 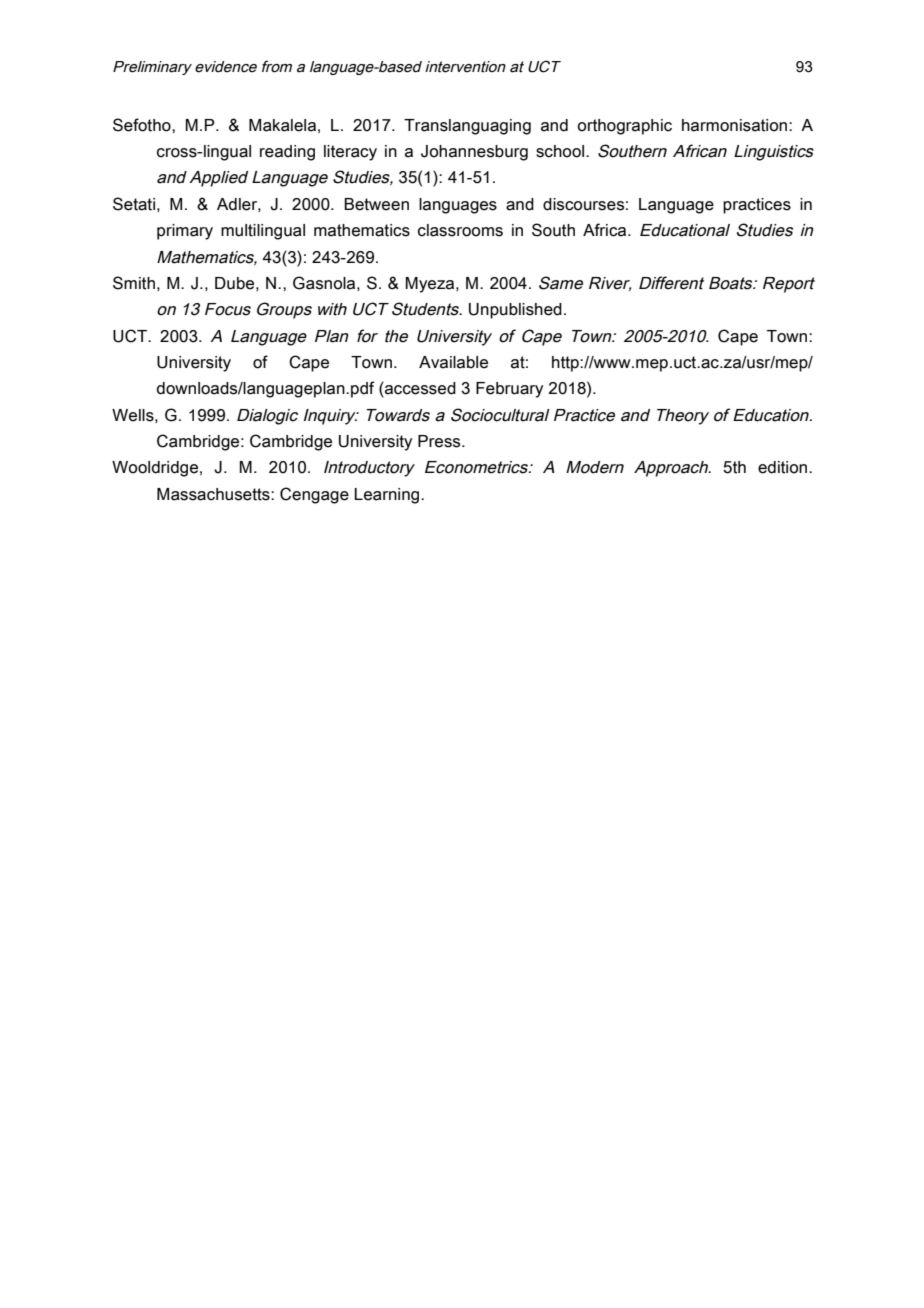 I want to click on primary, so click(x=185, y=232).
